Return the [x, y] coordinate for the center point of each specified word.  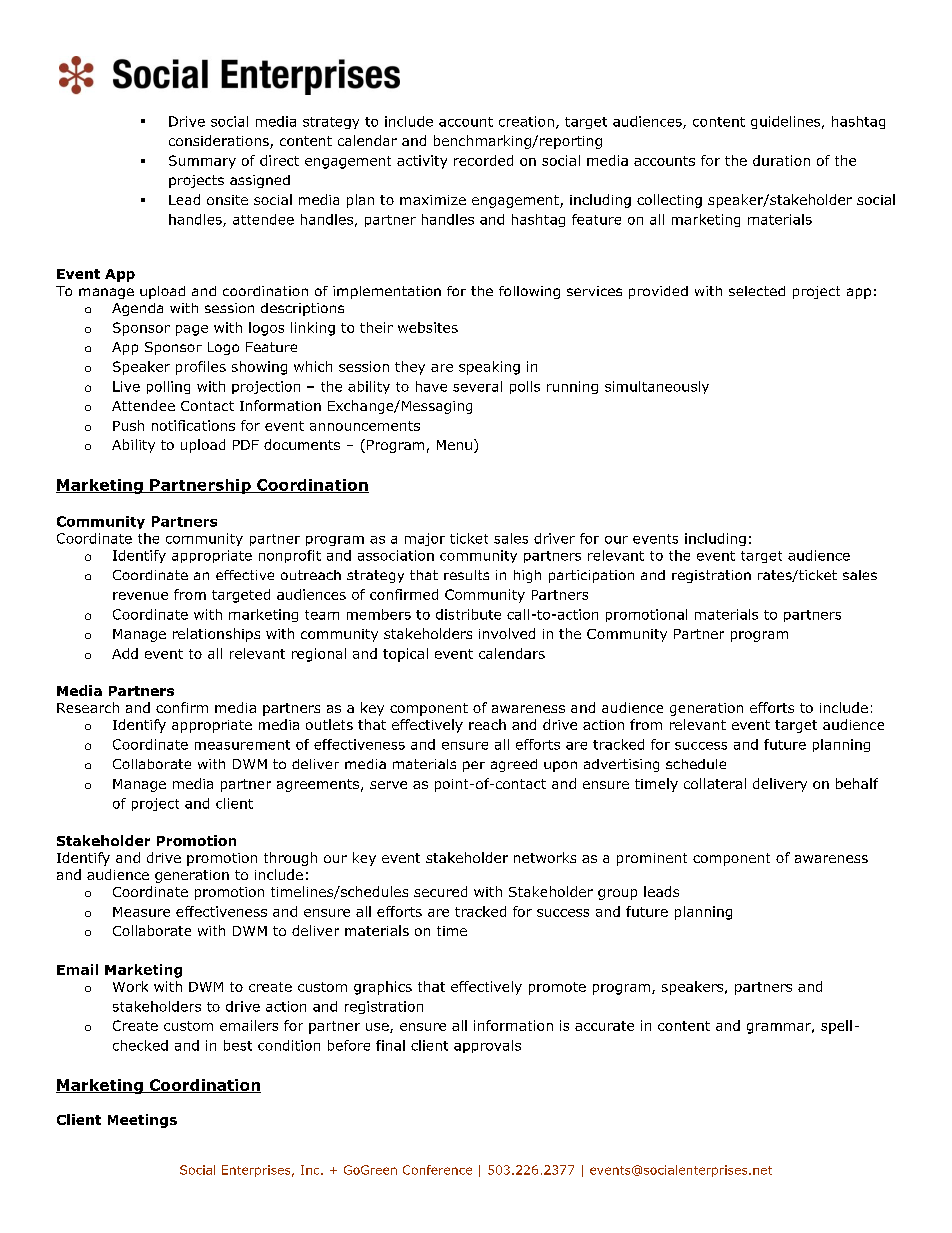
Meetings [142, 1121]
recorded [483, 160]
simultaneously [657, 387]
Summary [202, 162]
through [290, 859]
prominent [652, 859]
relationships [216, 635]
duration [781, 160]
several [477, 386]
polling [168, 387]
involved [507, 633]
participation [591, 576]
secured [440, 891]
